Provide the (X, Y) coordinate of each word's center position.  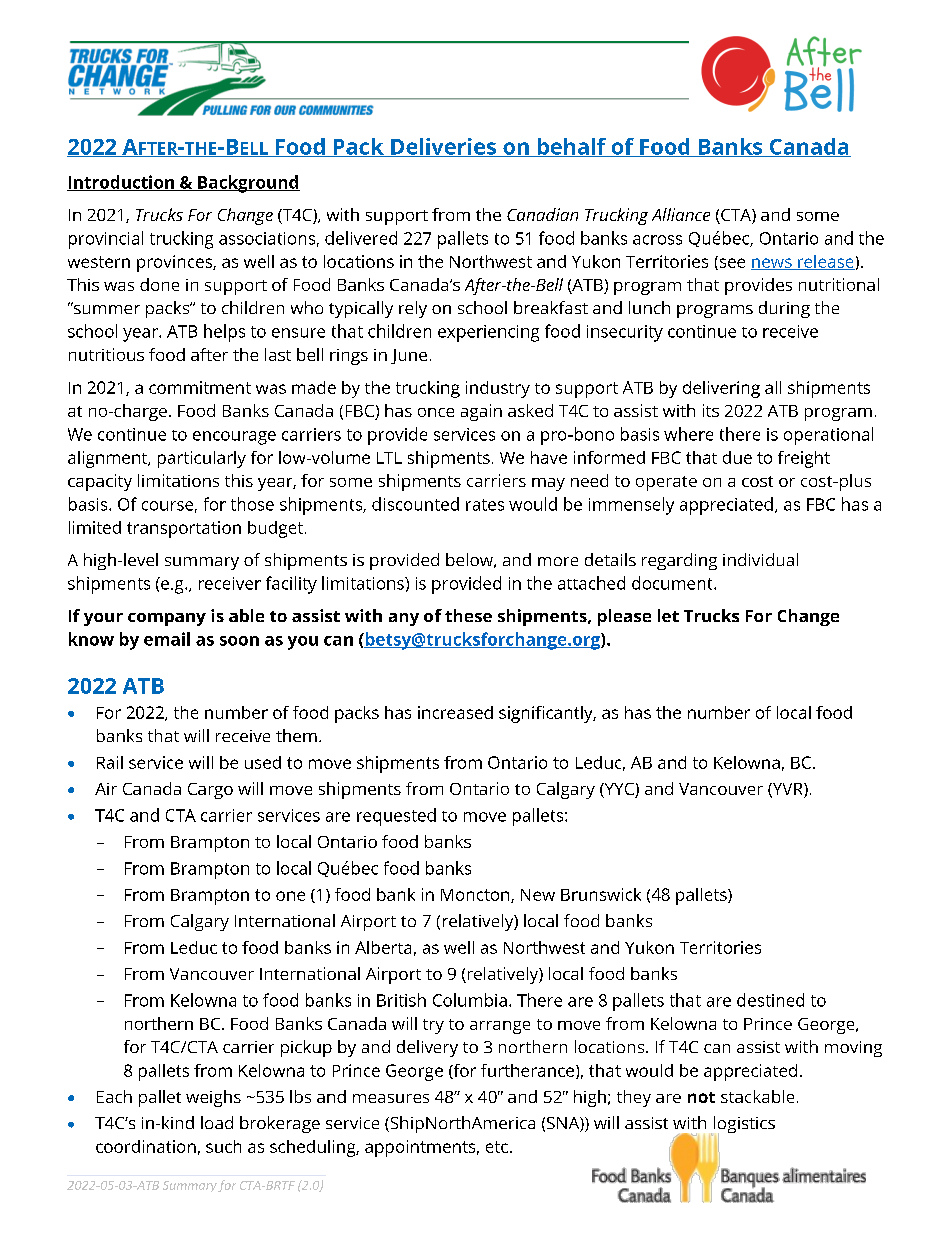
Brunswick (601, 894)
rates (485, 505)
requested (396, 817)
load (217, 1122)
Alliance (681, 214)
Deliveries (444, 147)
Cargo (210, 791)
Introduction (121, 183)
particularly (202, 459)
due (737, 457)
